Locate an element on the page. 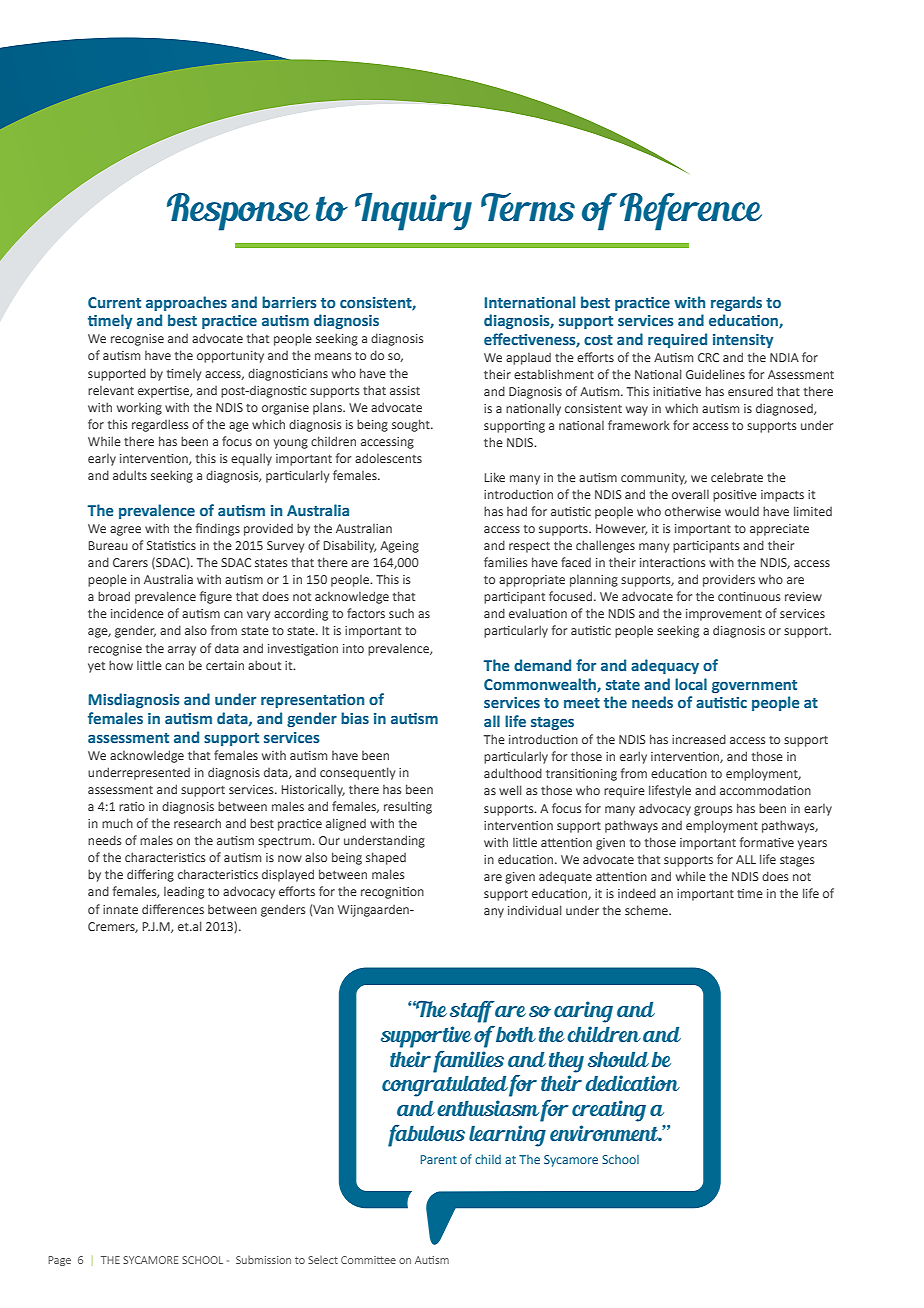 Image resolution: width=924 pixels, height=1308 pixels. Reference is located at coordinates (691, 212).
